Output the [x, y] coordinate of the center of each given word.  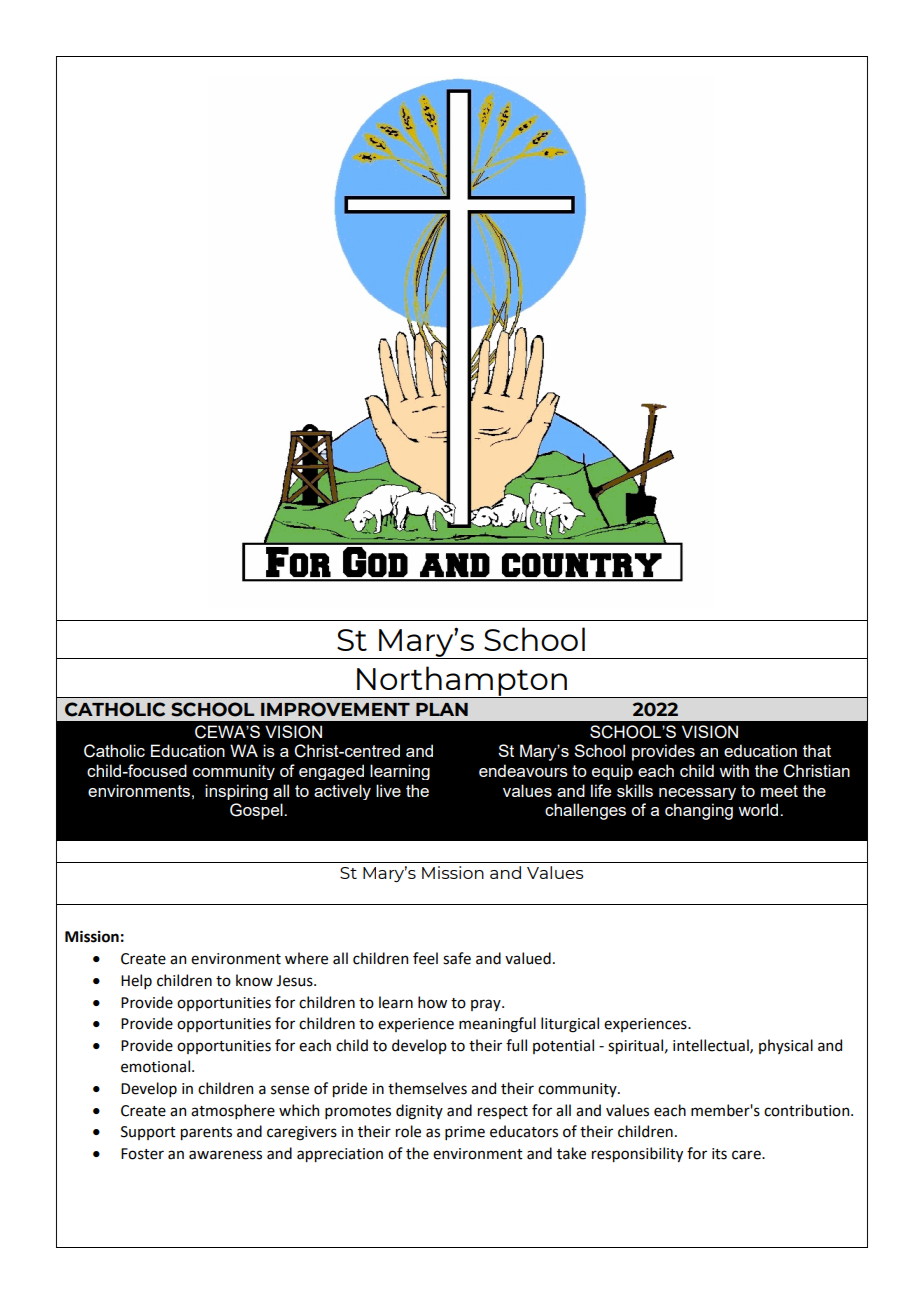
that [817, 750]
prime [465, 1133]
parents [206, 1133]
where [306, 958]
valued [528, 958]
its [719, 1154]
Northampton [462, 682]
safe [457, 958]
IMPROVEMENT [335, 709]
